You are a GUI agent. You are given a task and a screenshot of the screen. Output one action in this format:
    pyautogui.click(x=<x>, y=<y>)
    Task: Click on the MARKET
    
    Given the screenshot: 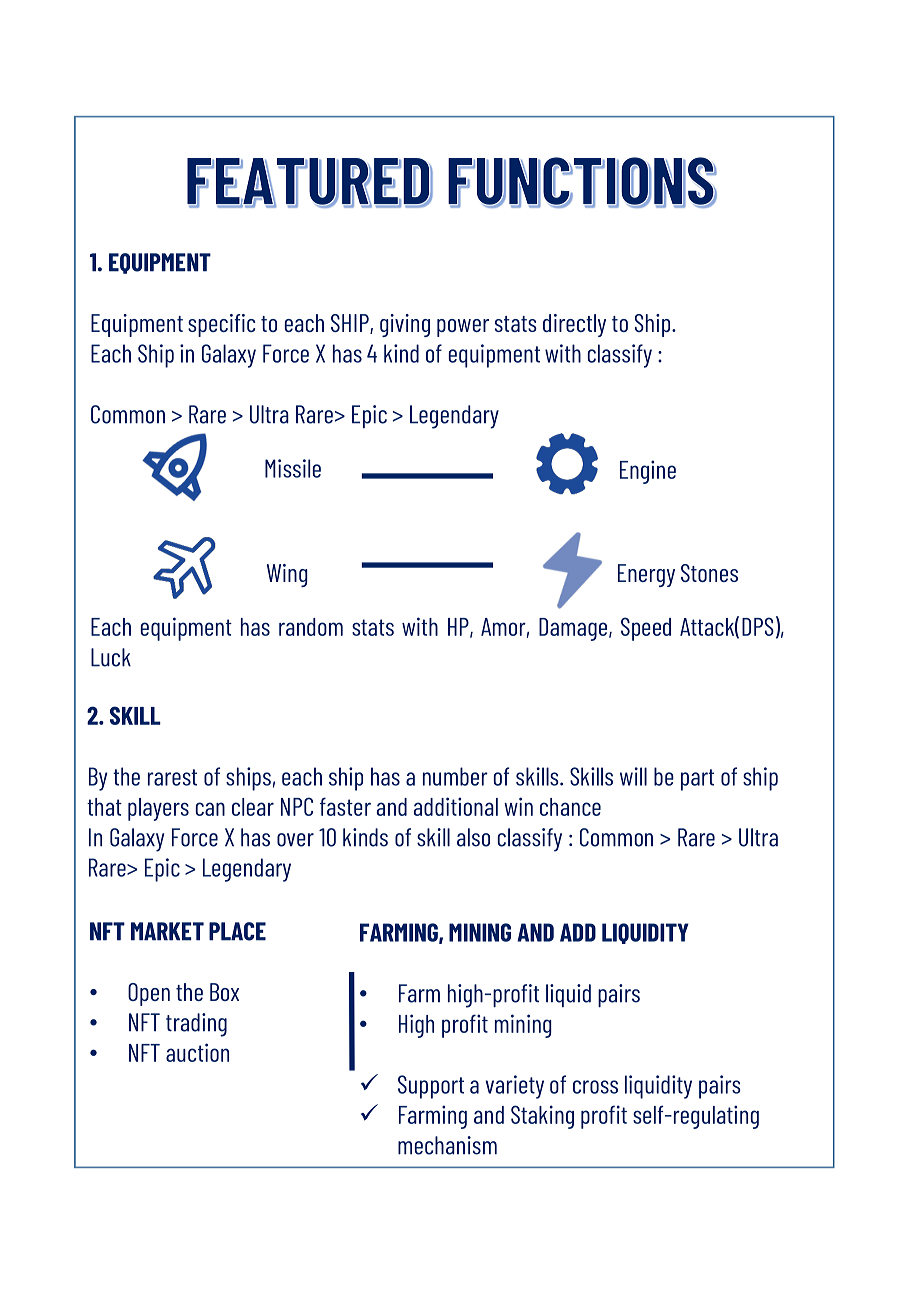 What is the action you would take?
    pyautogui.click(x=167, y=931)
